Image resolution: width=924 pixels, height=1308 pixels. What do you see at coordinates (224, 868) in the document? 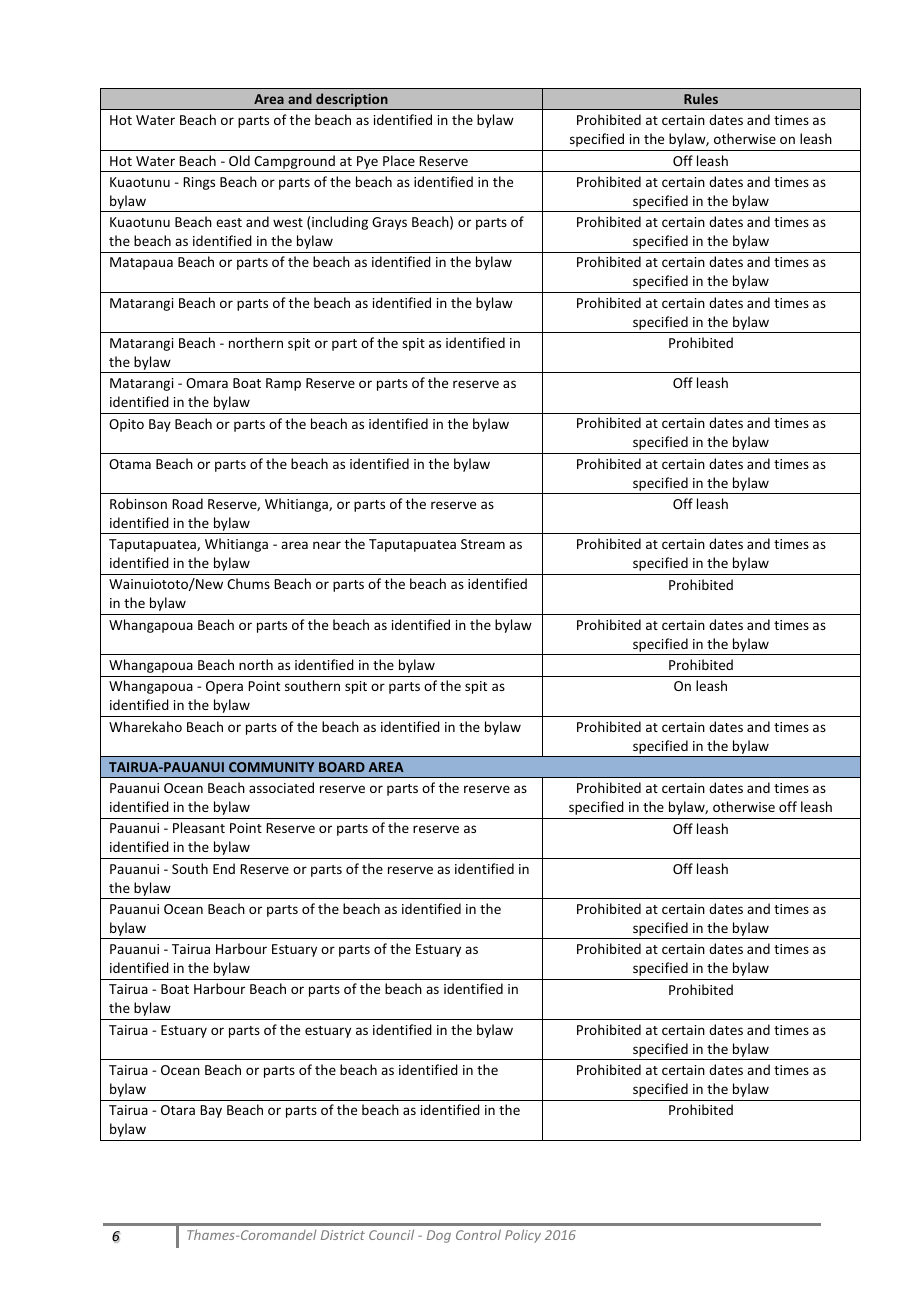
I see `End` at bounding box center [224, 868].
